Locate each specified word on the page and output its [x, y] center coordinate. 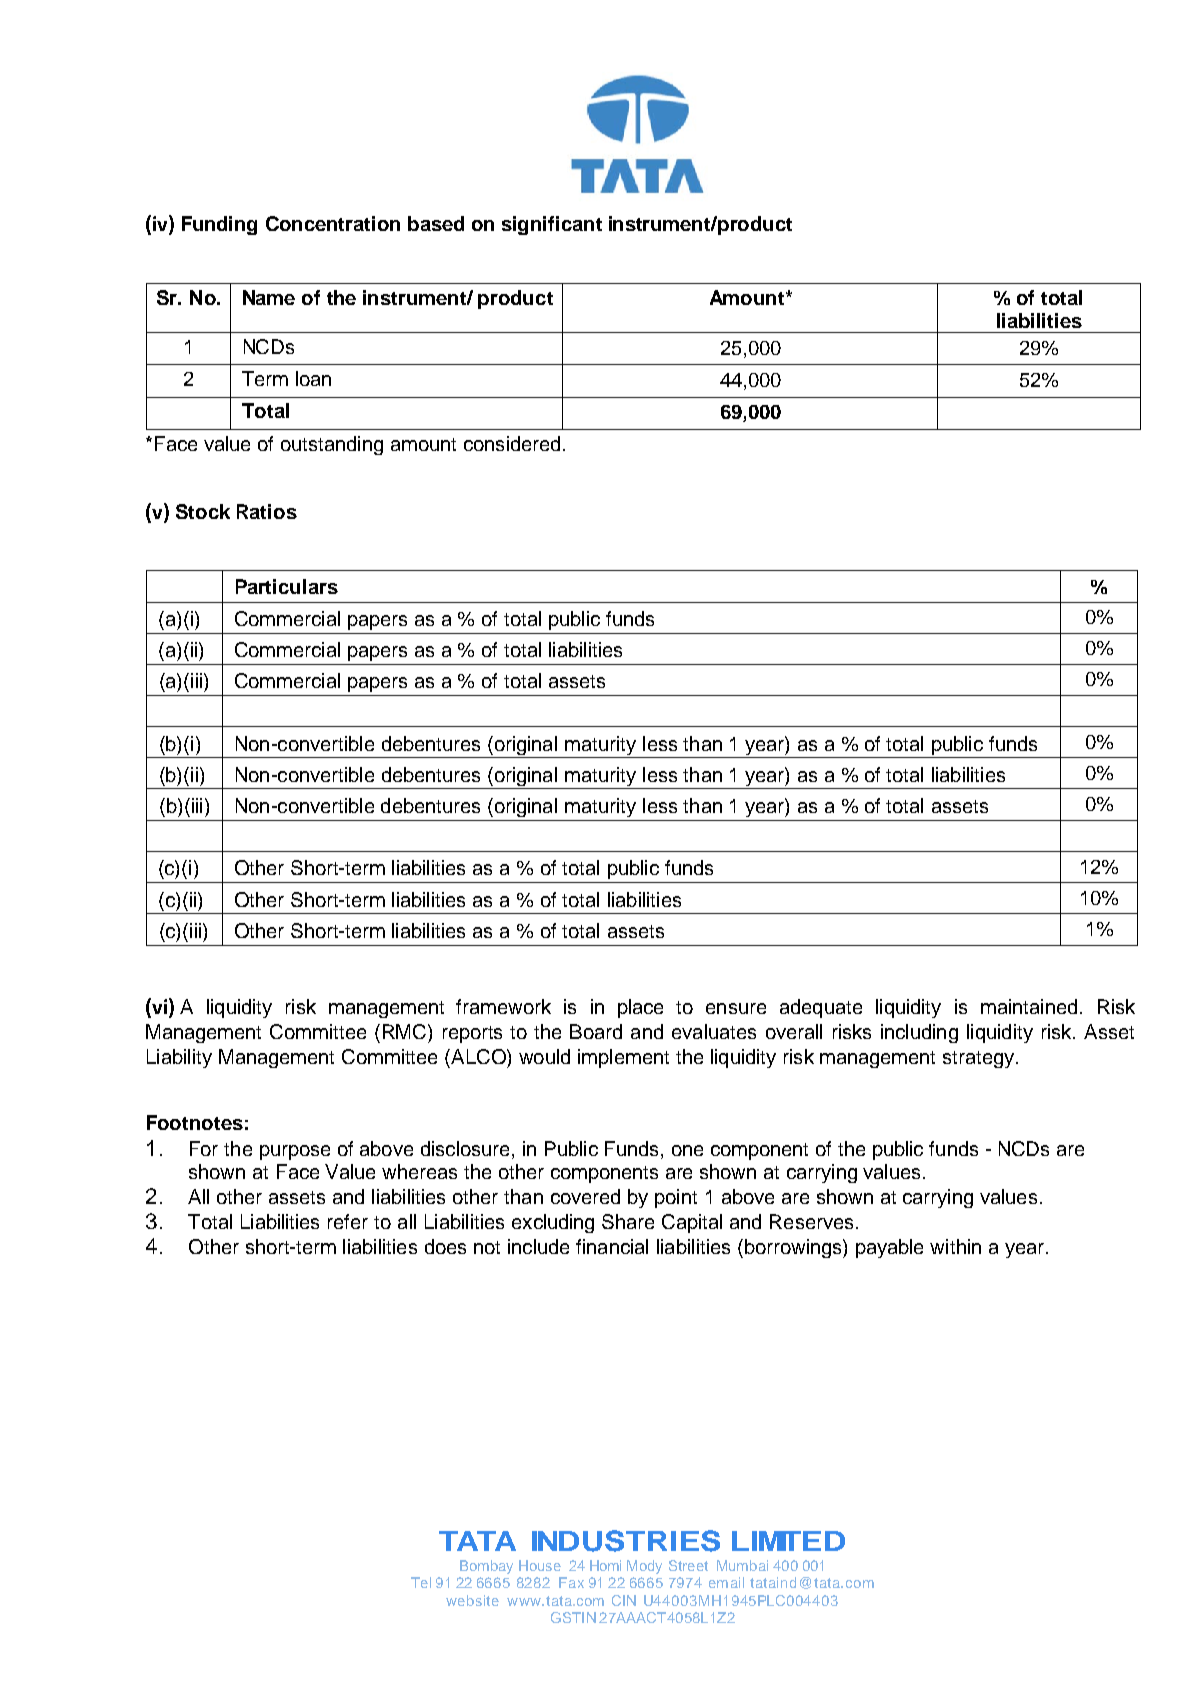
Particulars [287, 586]
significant [552, 225]
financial [612, 1246]
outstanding [332, 445]
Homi [605, 1565]
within [955, 1246]
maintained [1029, 1006]
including [919, 1033]
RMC [406, 1031]
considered [512, 443]
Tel [421, 1582]
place [640, 1008]
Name [269, 297]
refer [348, 1221]
